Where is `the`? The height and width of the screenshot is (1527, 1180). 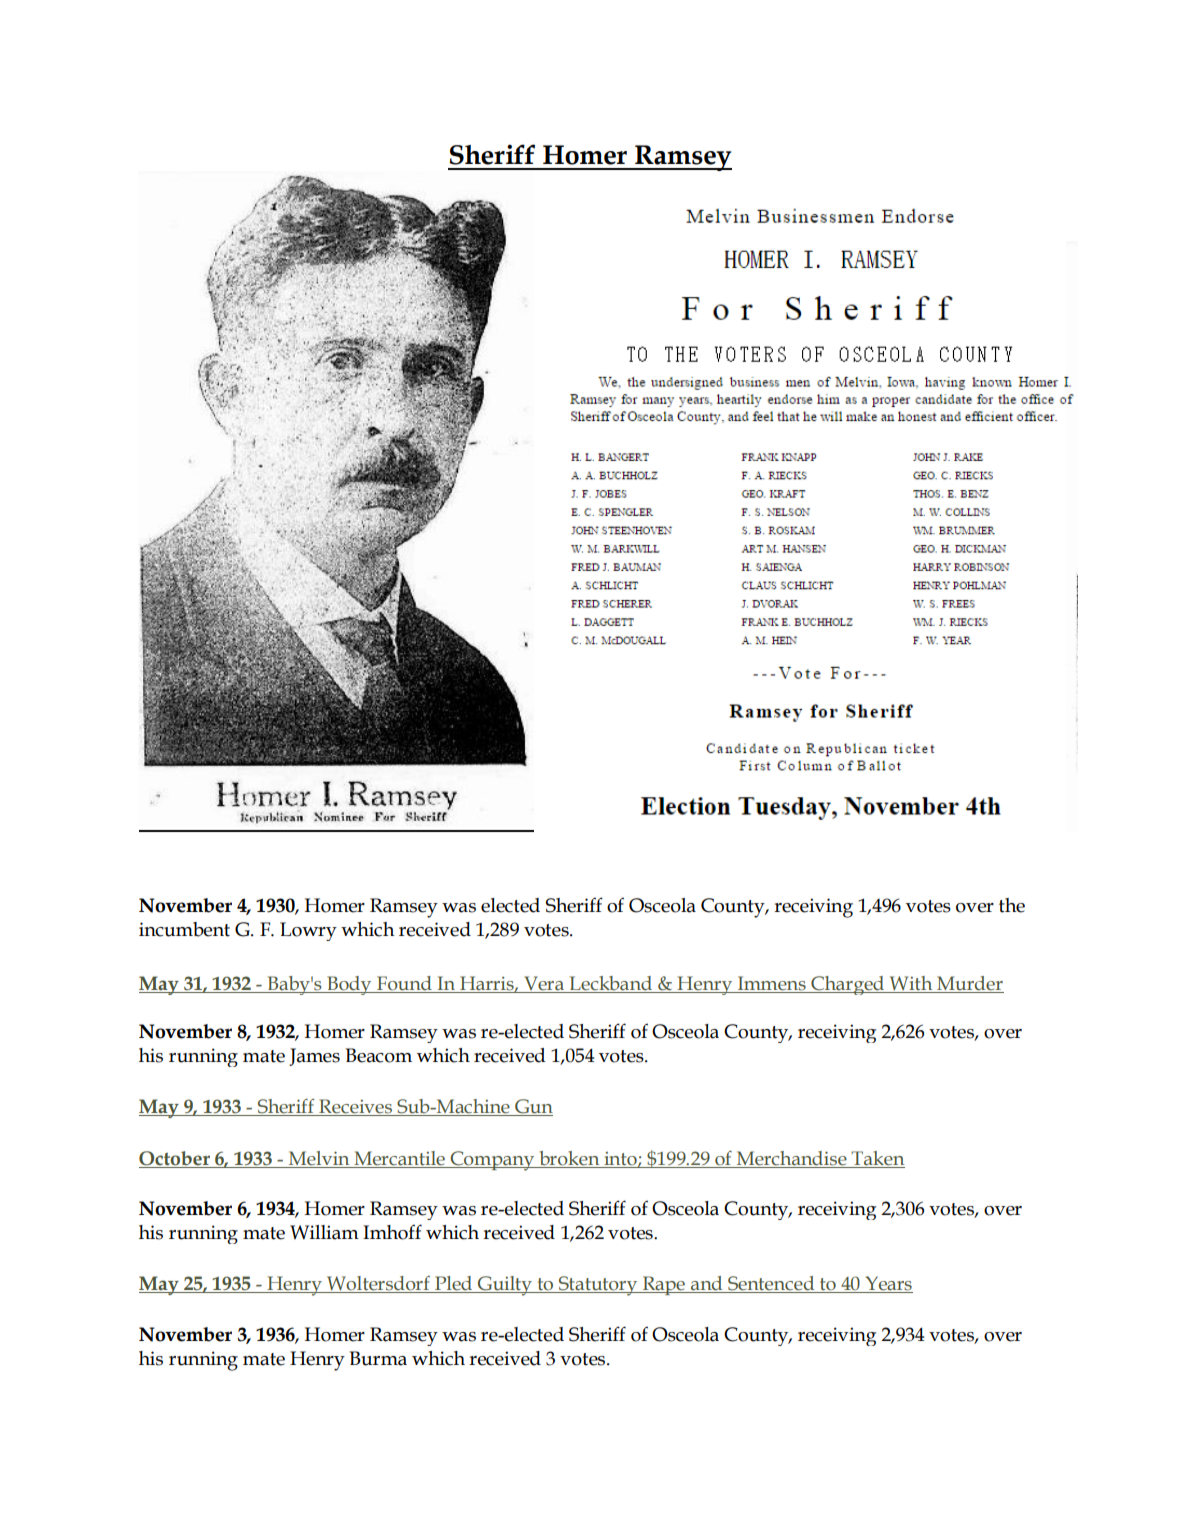
the is located at coordinates (1012, 905).
